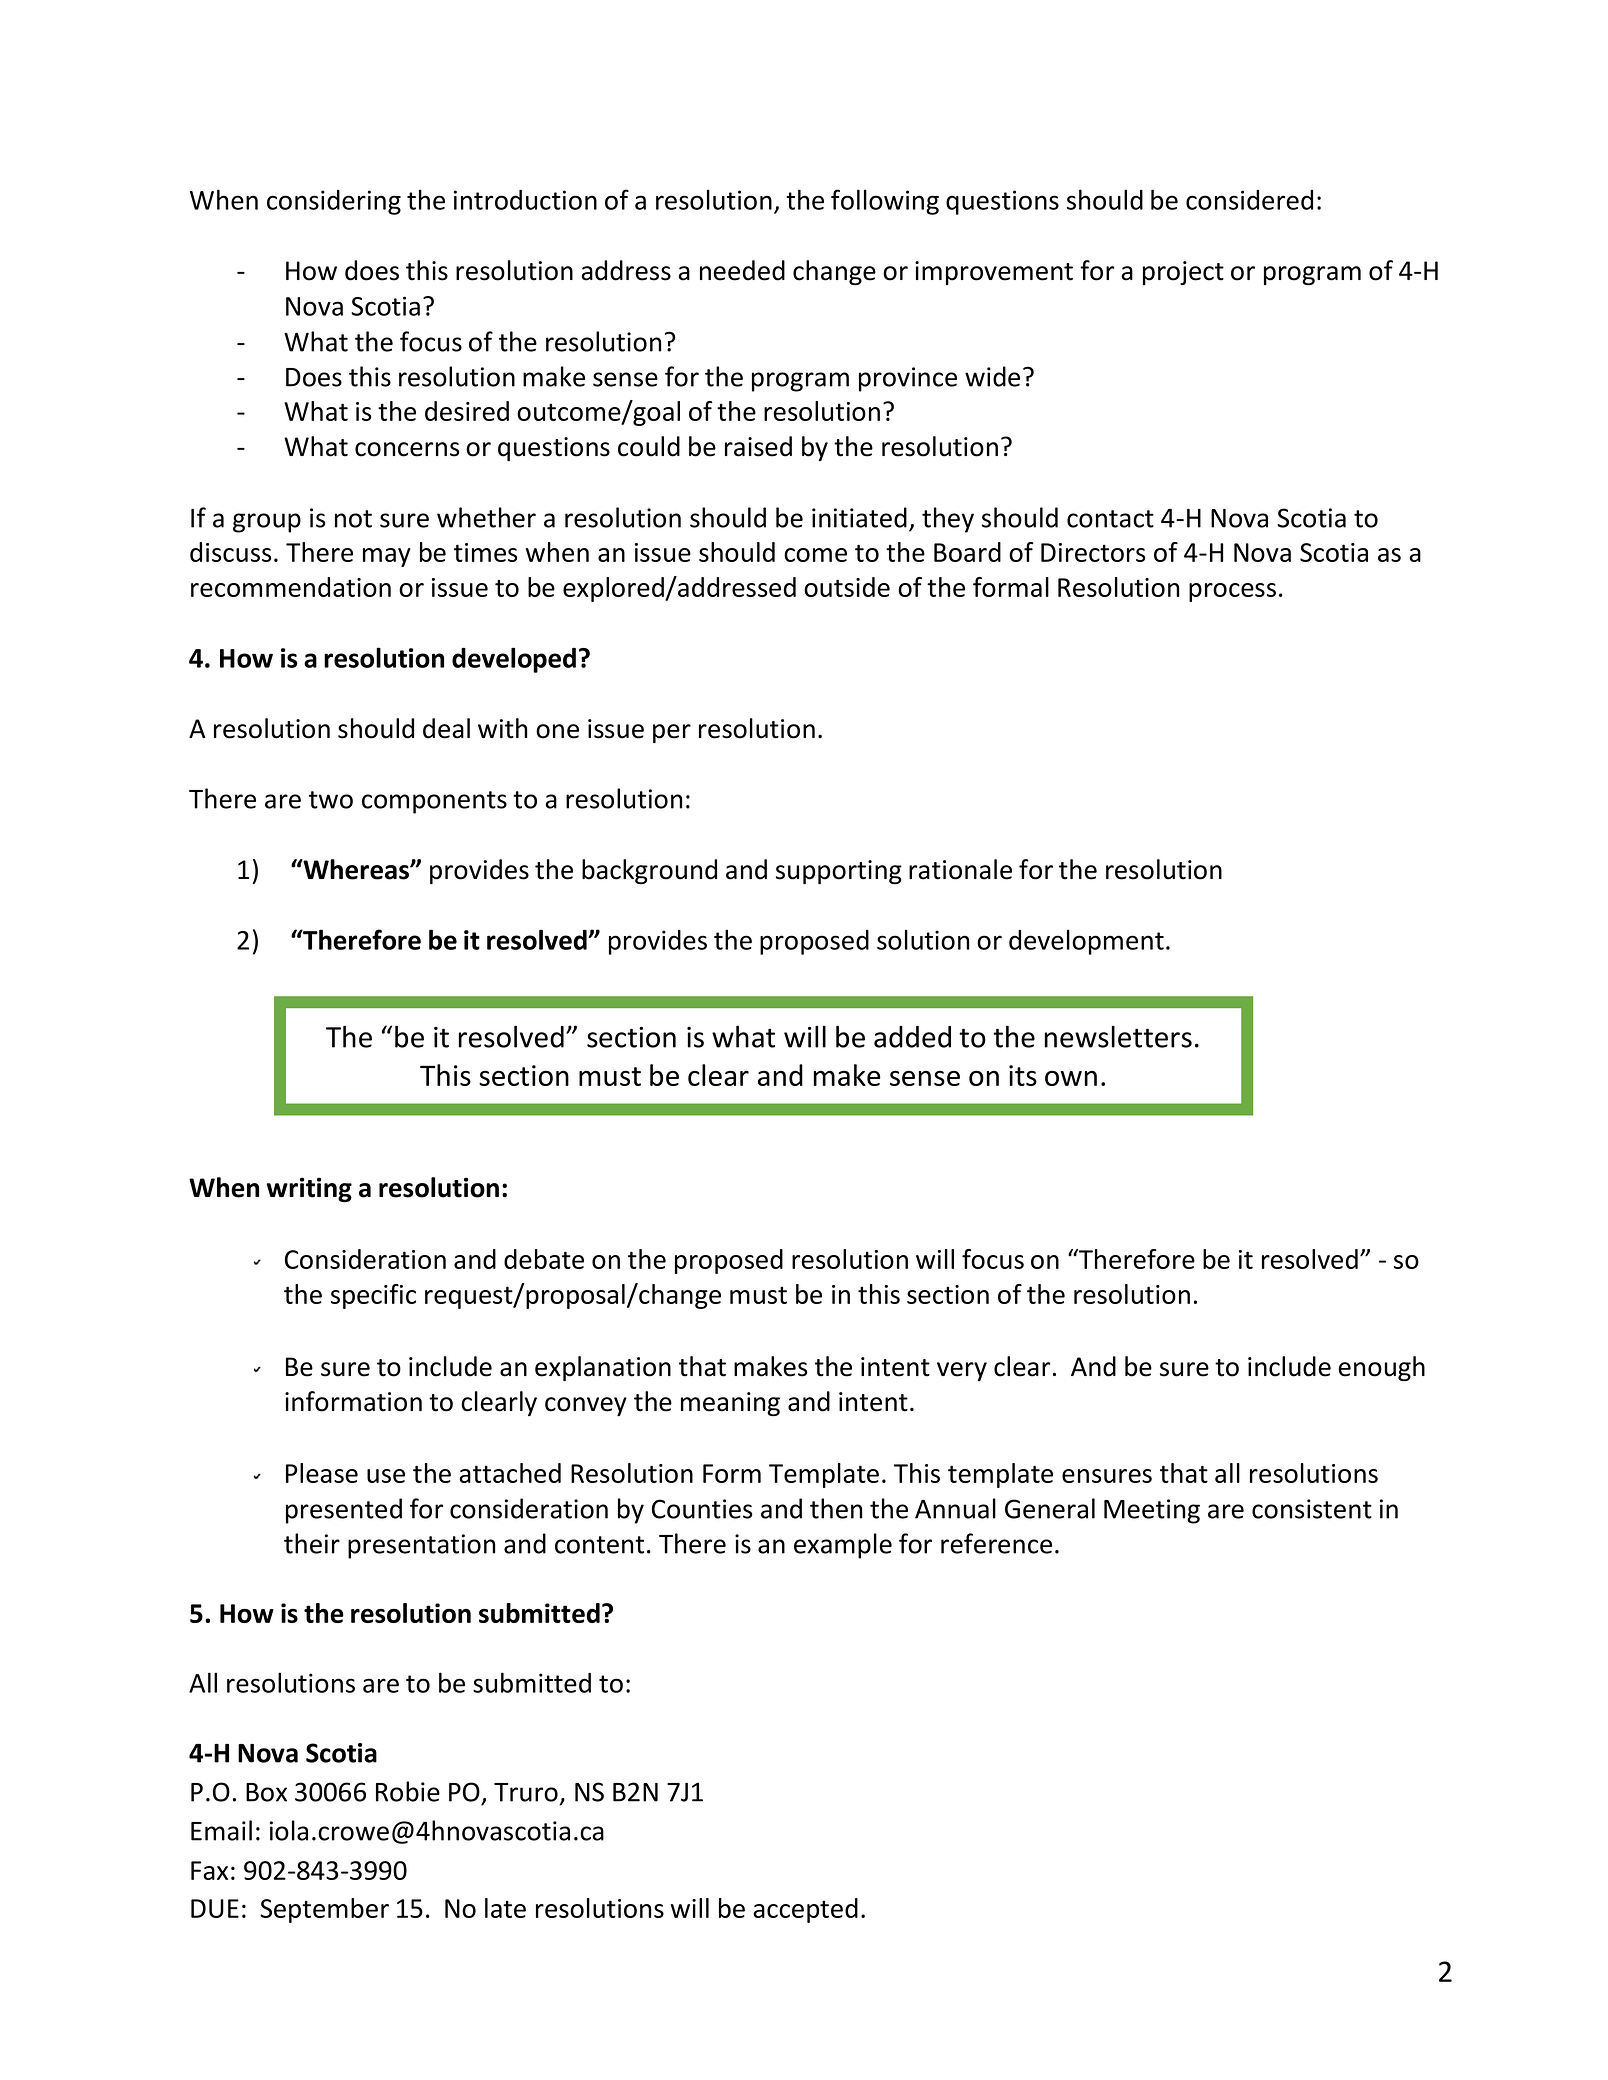 The width and height of the document is (1608, 2080). What do you see at coordinates (742, 270) in the document?
I see `needed` at bounding box center [742, 270].
